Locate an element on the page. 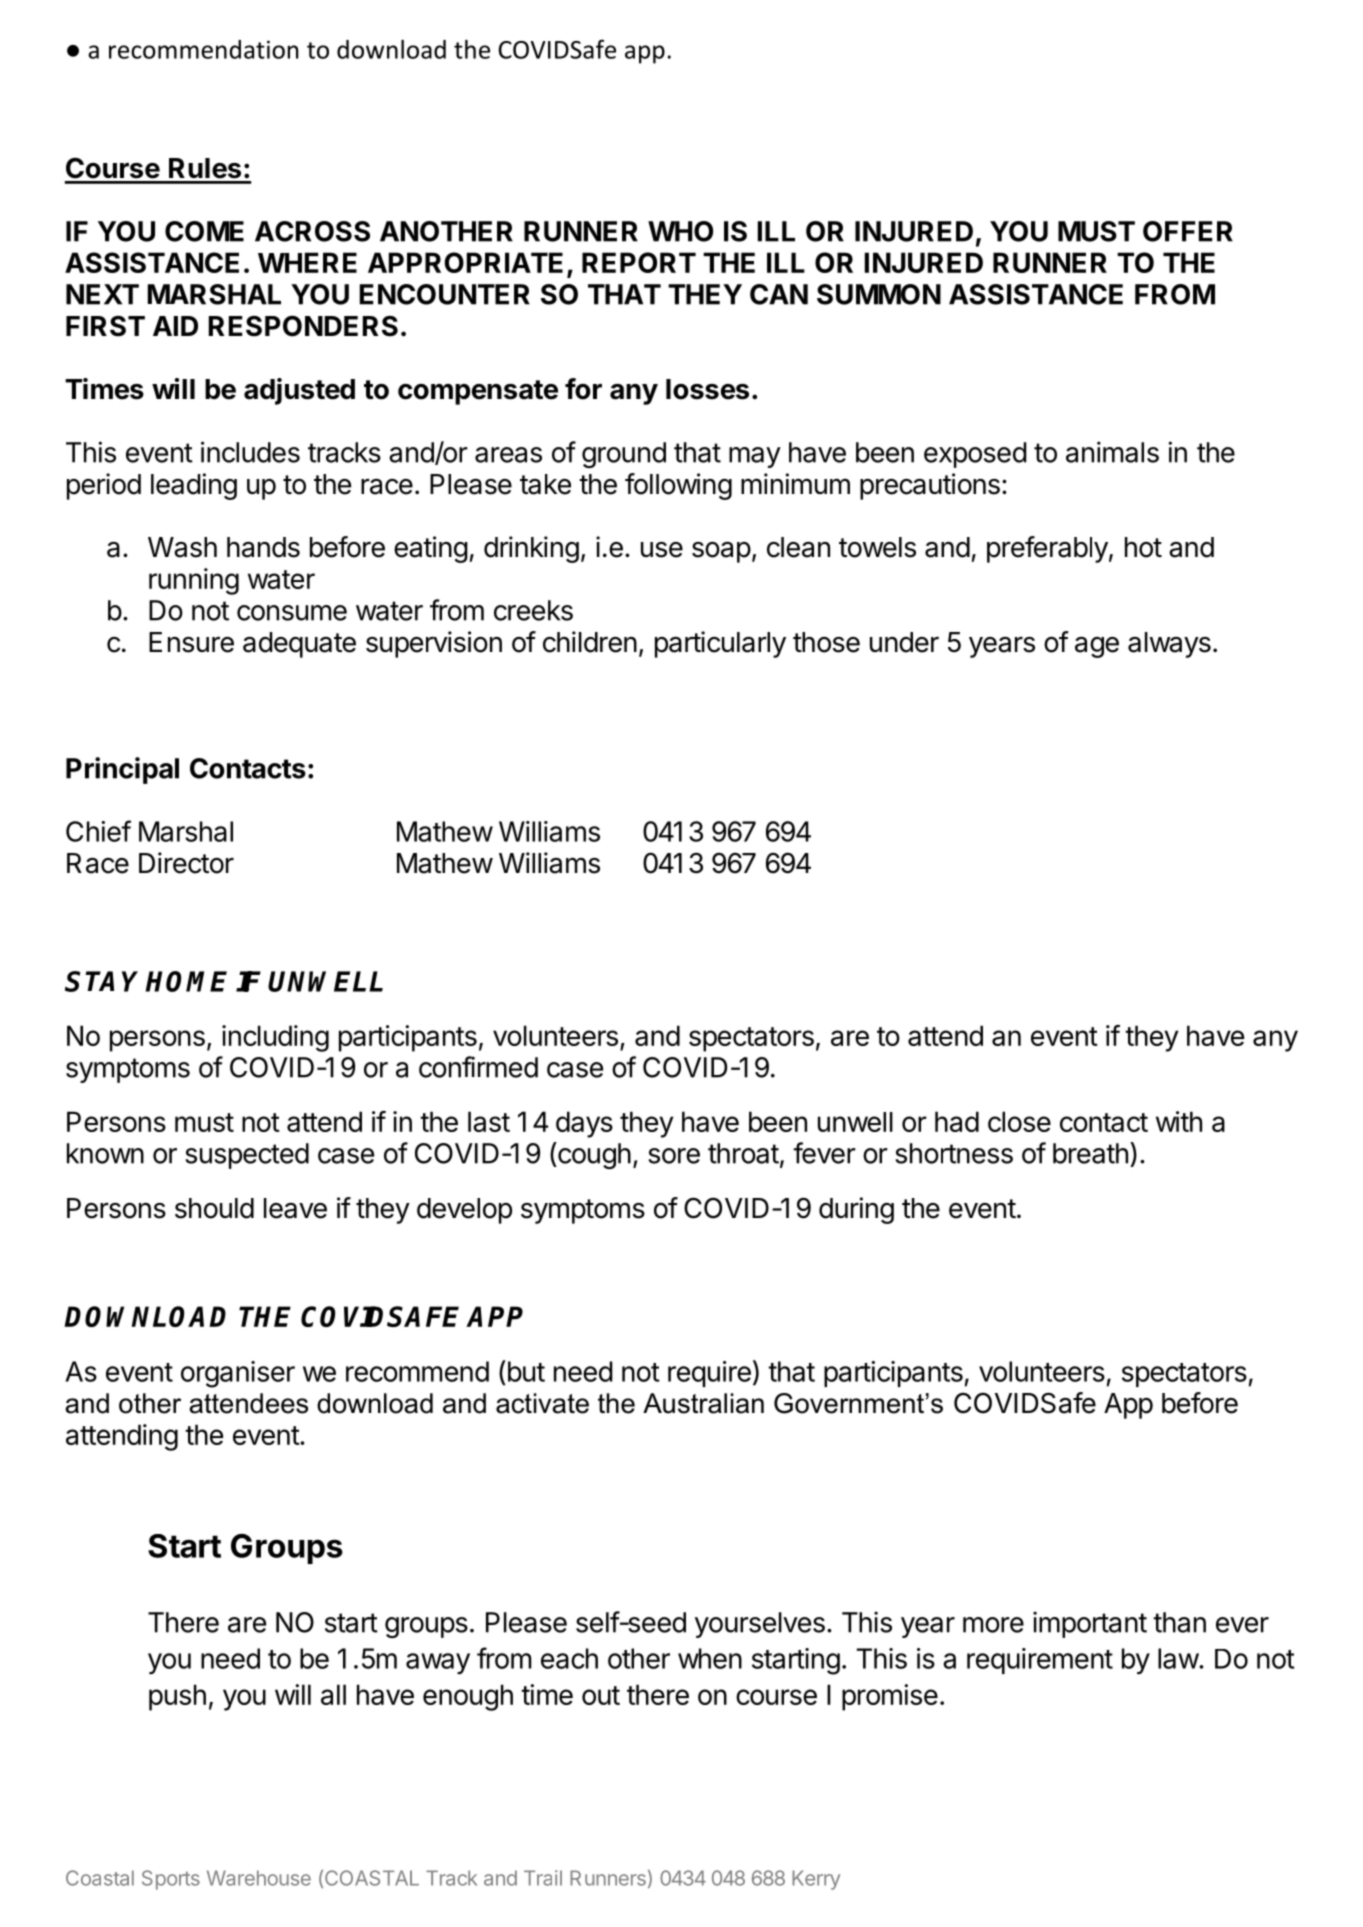 This document has height=1927, width=1363. REPORT is located at coordinates (639, 262).
